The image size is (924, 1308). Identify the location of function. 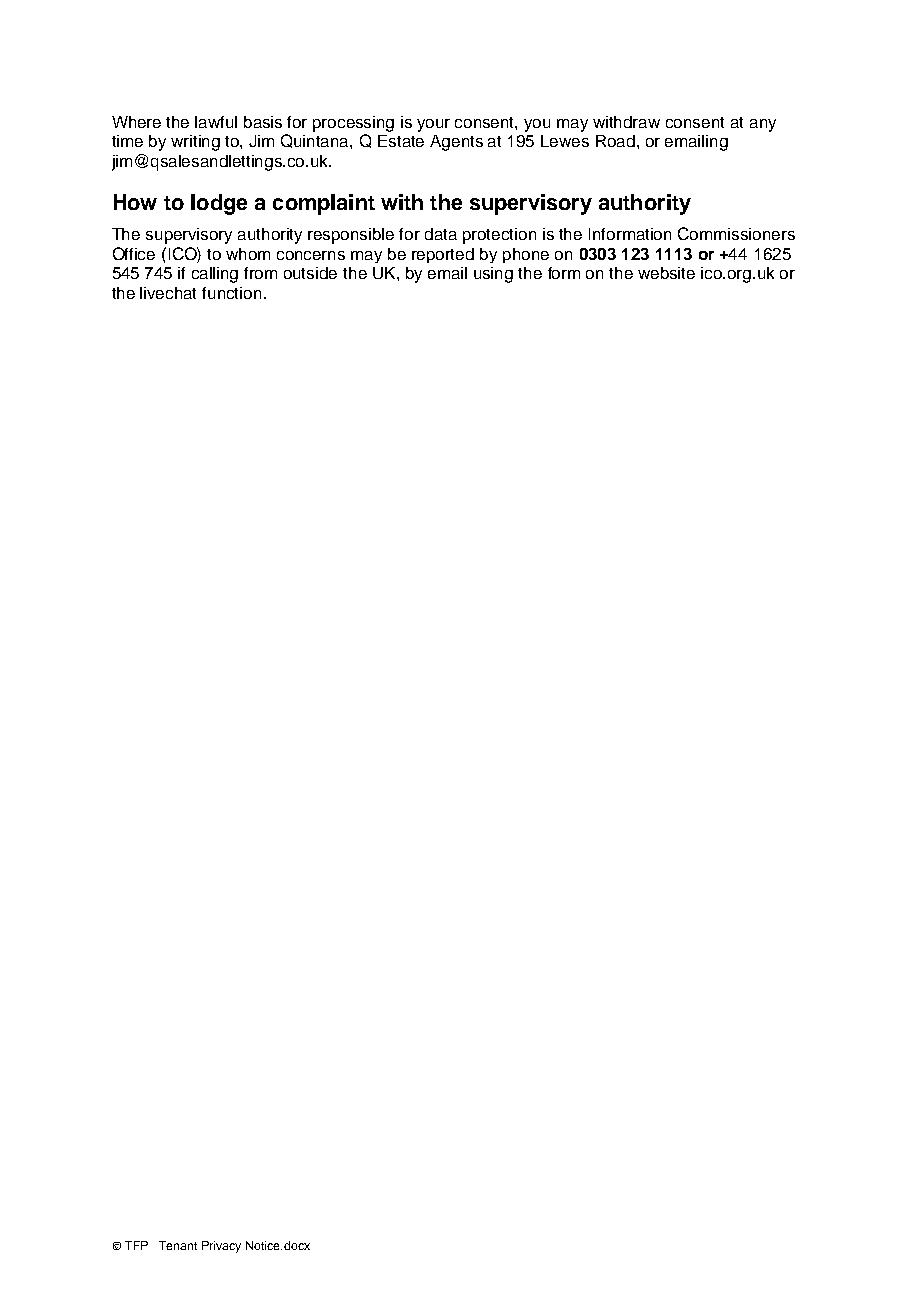
(231, 293).
